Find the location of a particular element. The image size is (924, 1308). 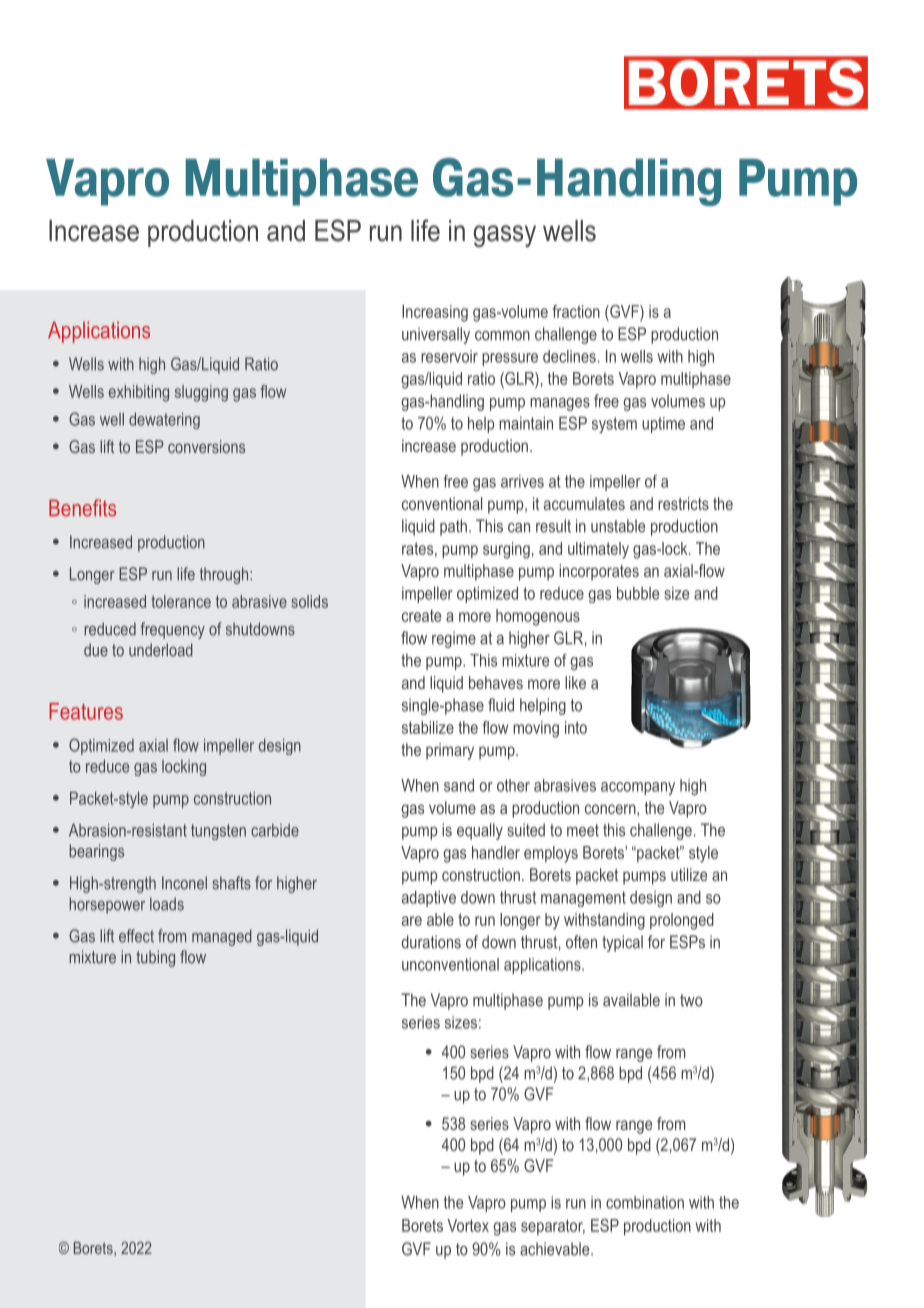

Features is located at coordinates (86, 711).
